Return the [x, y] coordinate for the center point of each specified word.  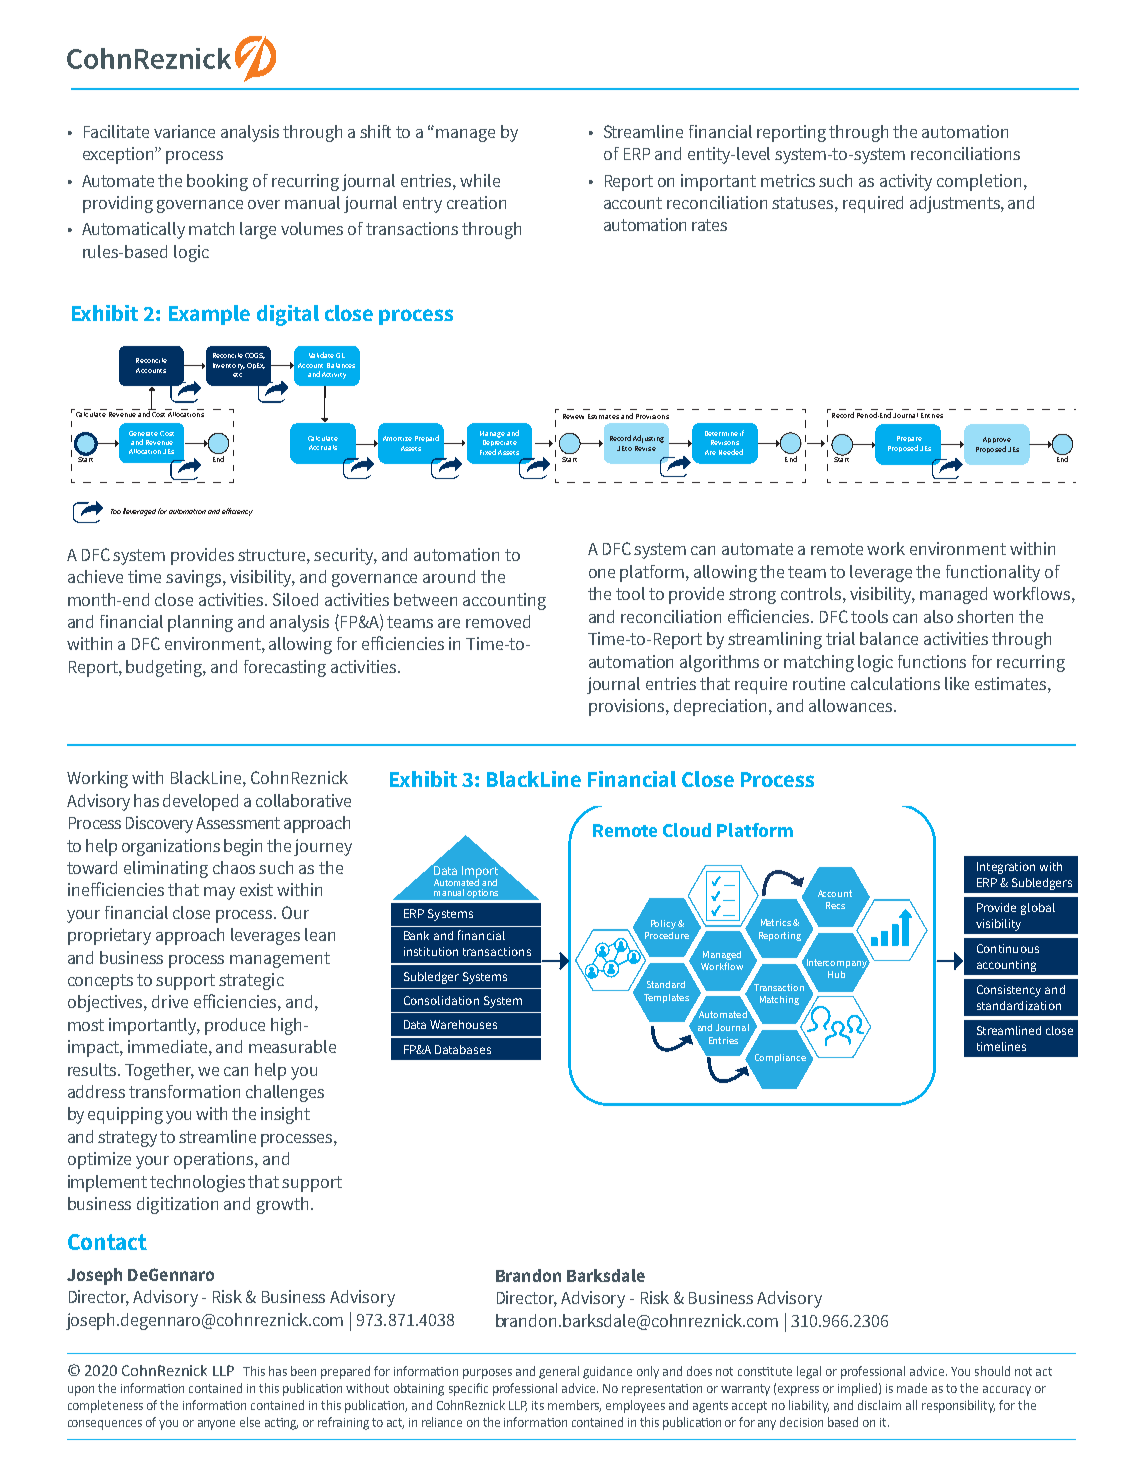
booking [217, 182]
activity [906, 182]
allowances [852, 705]
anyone [216, 1425]
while [480, 180]
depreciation [722, 707]
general [559, 1372]
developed [200, 802]
